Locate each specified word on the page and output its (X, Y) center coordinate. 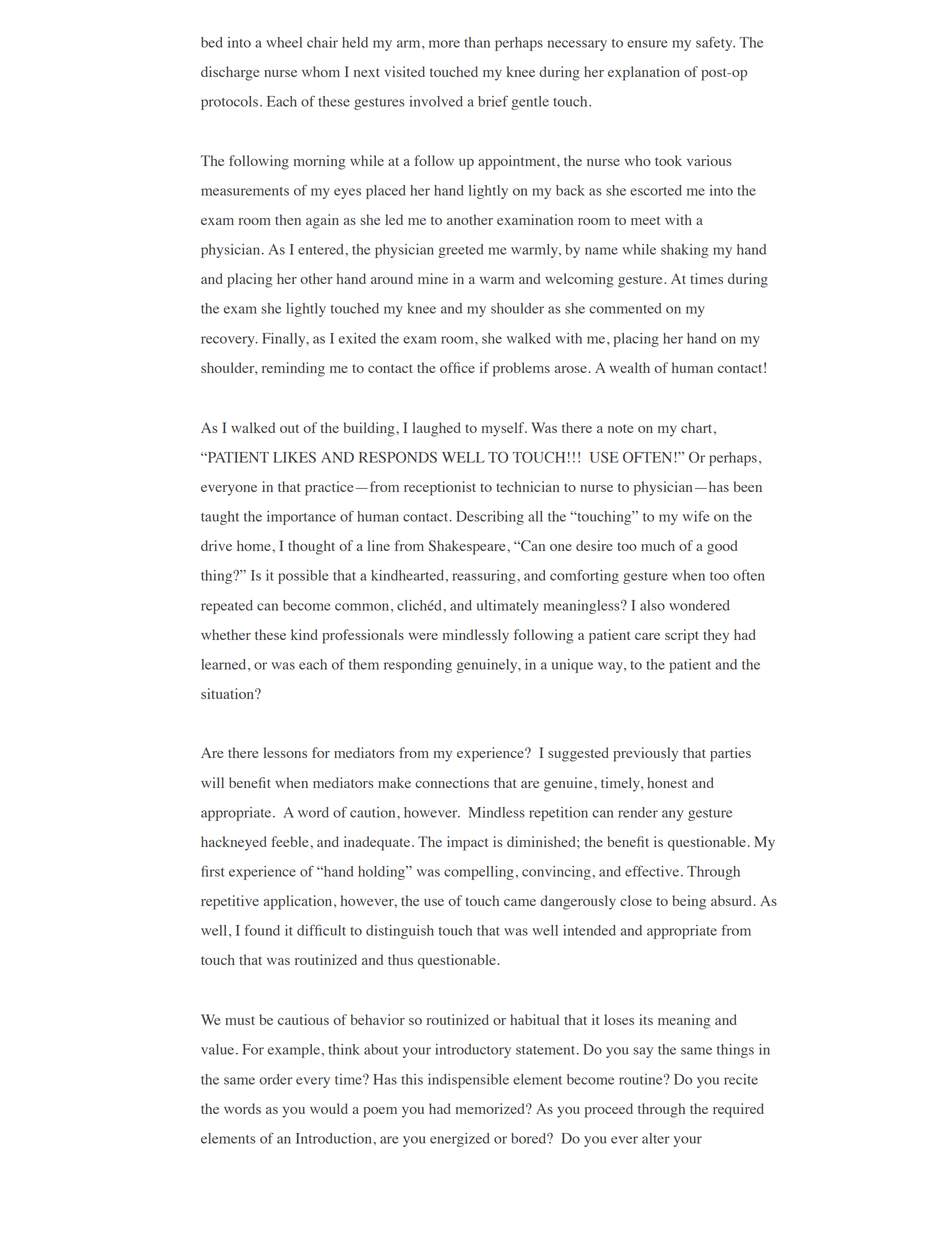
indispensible (468, 1081)
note (620, 428)
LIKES (294, 457)
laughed (437, 429)
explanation (644, 73)
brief (493, 101)
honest (667, 782)
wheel (284, 42)
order (275, 1079)
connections (452, 782)
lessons (285, 752)
